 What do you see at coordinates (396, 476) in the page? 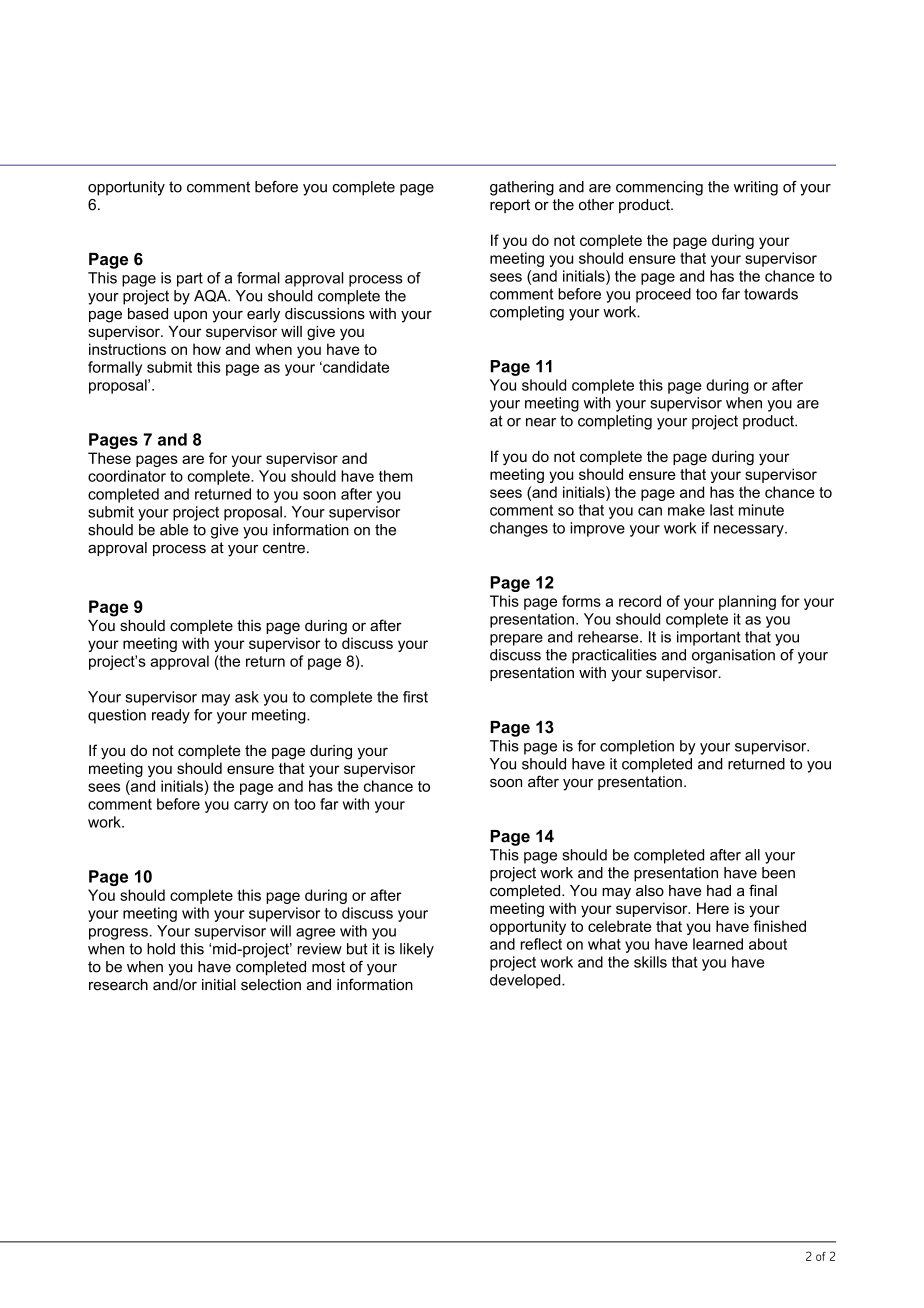
I see `them` at bounding box center [396, 476].
